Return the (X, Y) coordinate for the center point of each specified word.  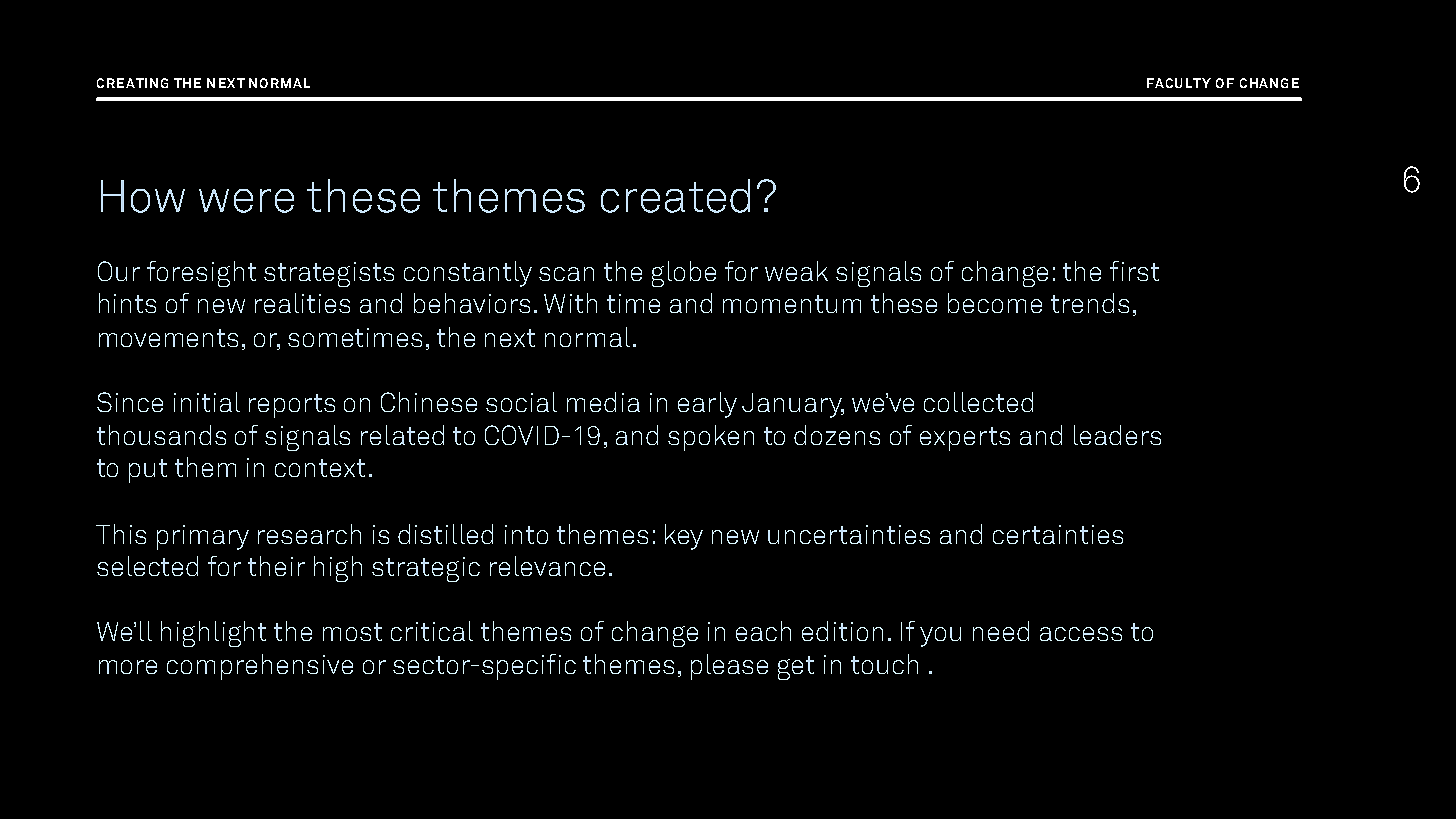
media (603, 402)
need (1001, 631)
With (570, 303)
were (246, 201)
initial (207, 402)
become (995, 303)
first (1134, 271)
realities (302, 303)
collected (978, 402)
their (276, 566)
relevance (547, 566)
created (675, 196)
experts (965, 439)
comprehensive (260, 667)
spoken (711, 438)
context (320, 468)
